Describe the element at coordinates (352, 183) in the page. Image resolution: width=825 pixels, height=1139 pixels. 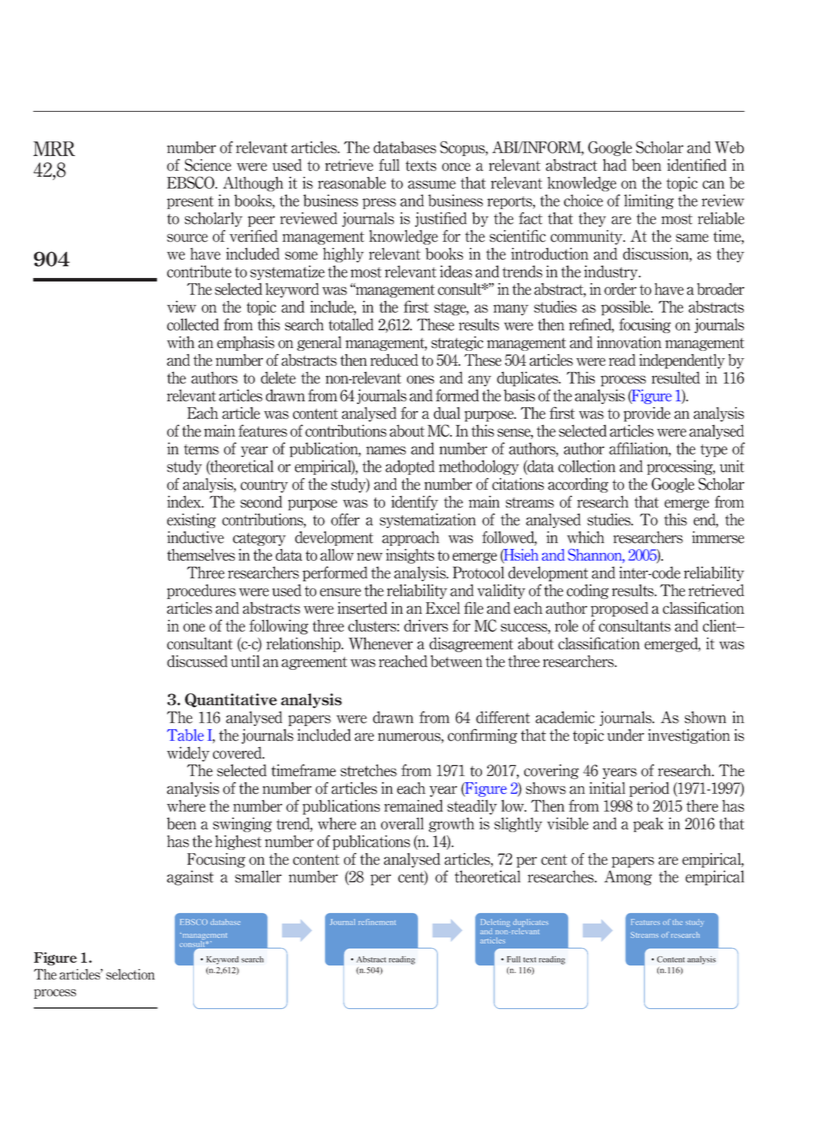
I see `reasonable` at that location.
